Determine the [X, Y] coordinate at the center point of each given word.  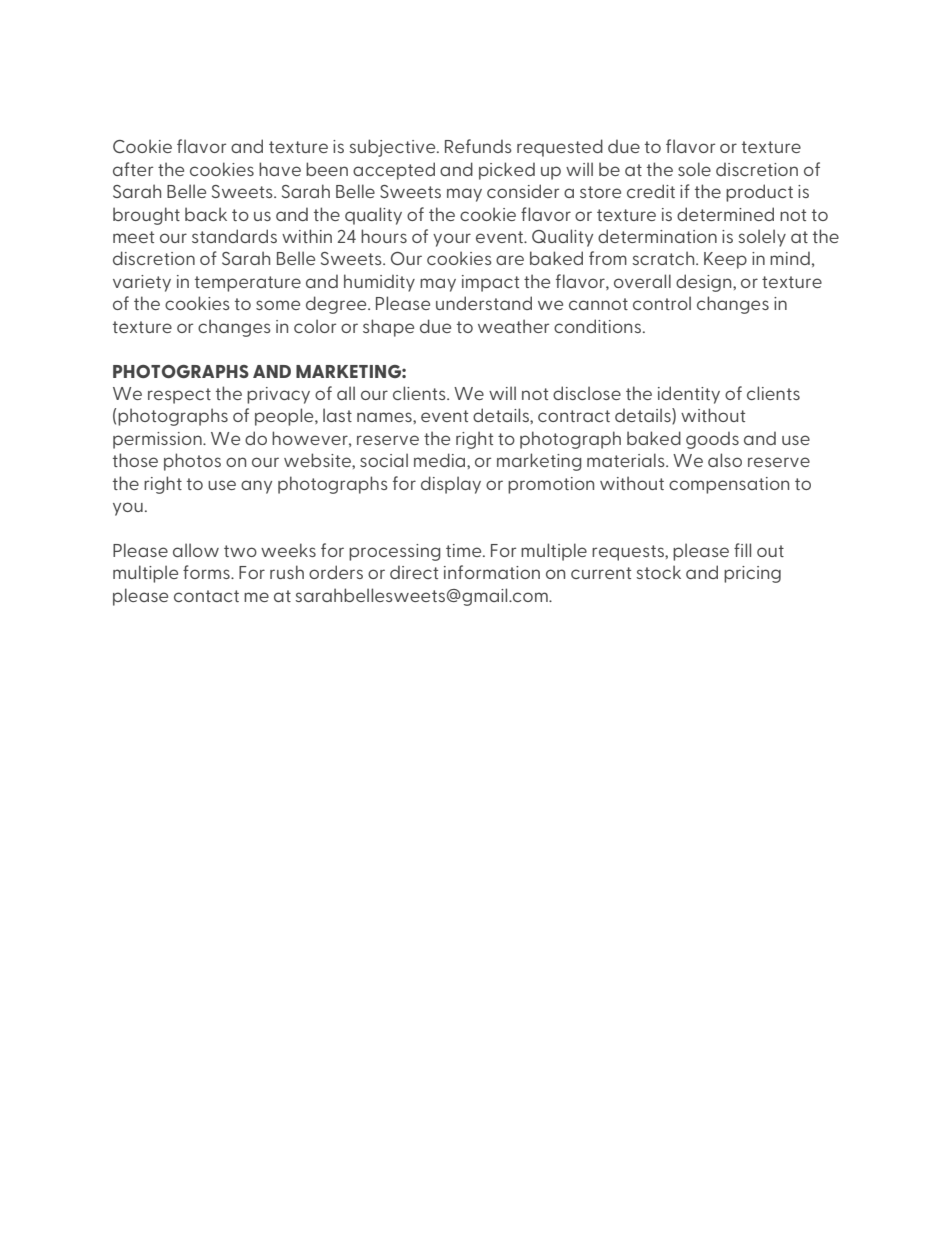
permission [158, 440]
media [441, 460]
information [492, 572]
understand [484, 303]
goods [712, 440]
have [280, 169]
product [759, 193]
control [662, 303]
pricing [752, 574]
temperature [248, 284]
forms [207, 572]
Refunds [478, 146]
